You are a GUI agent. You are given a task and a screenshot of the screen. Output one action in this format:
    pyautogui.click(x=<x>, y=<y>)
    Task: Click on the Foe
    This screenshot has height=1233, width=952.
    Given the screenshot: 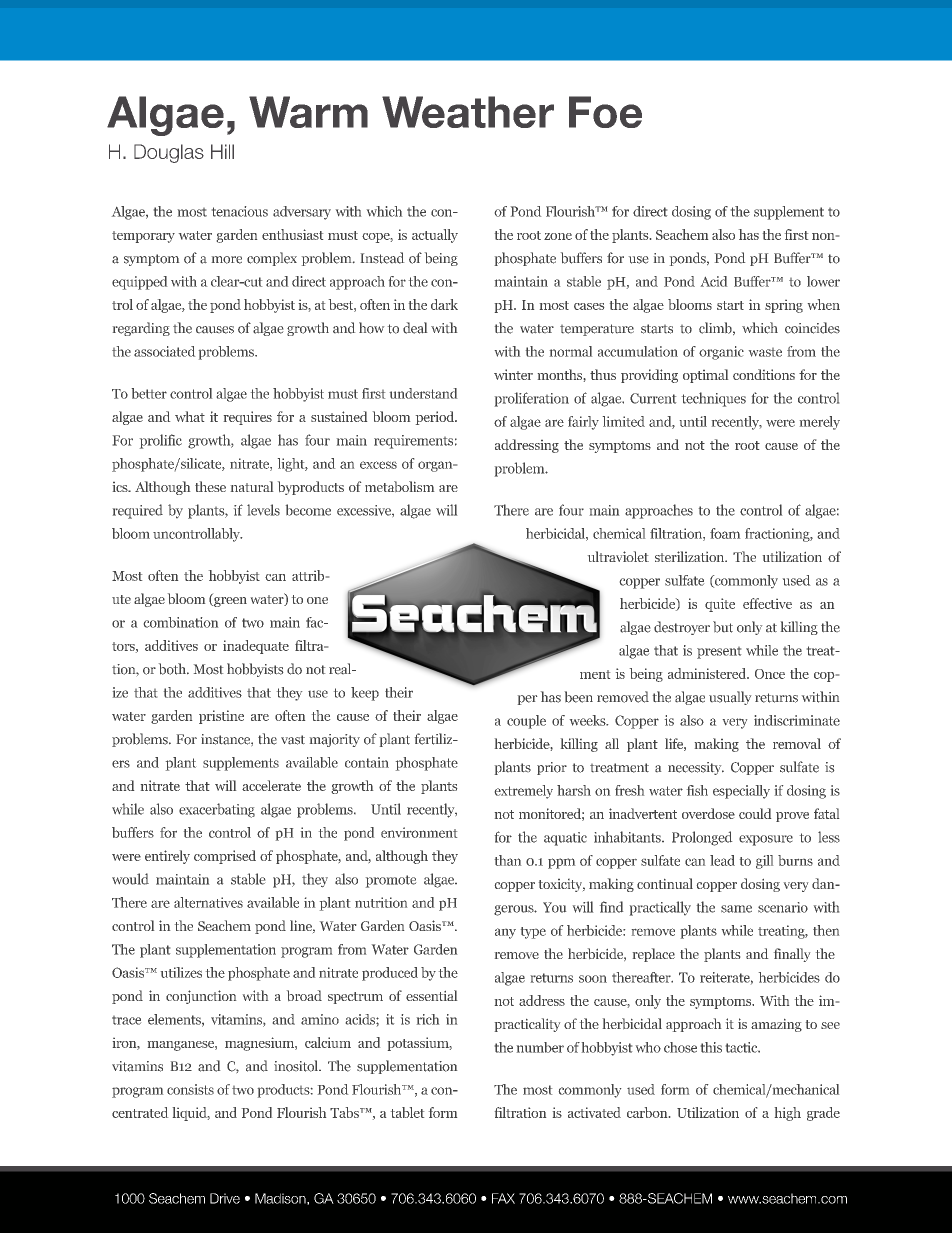 What is the action you would take?
    pyautogui.click(x=605, y=112)
